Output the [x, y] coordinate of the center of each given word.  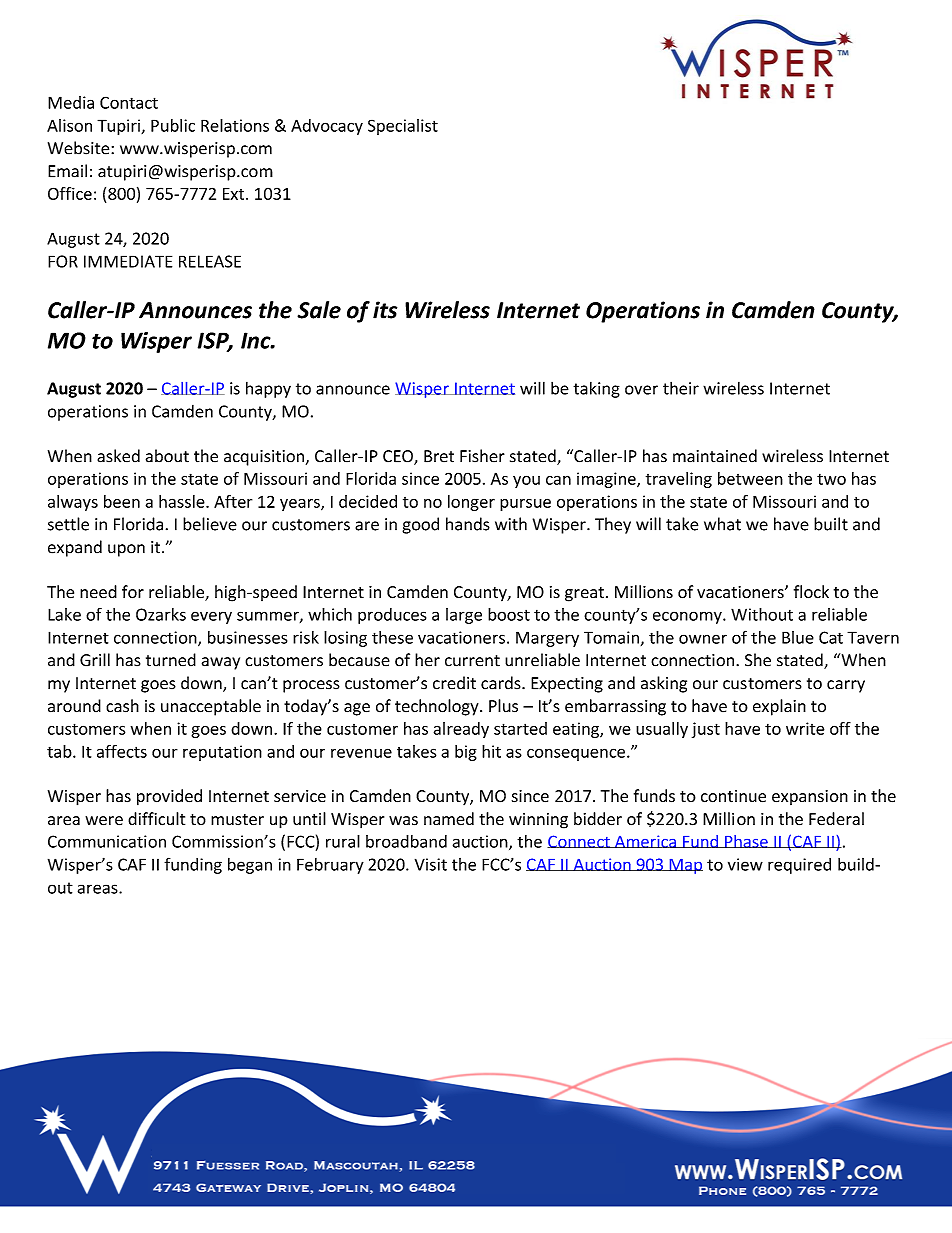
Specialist [403, 127]
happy [268, 389]
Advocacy [327, 127]
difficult [156, 819]
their [681, 388]
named [449, 819]
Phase [746, 841]
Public [173, 125]
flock [811, 592]
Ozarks [161, 614]
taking [596, 389]
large [464, 616]
